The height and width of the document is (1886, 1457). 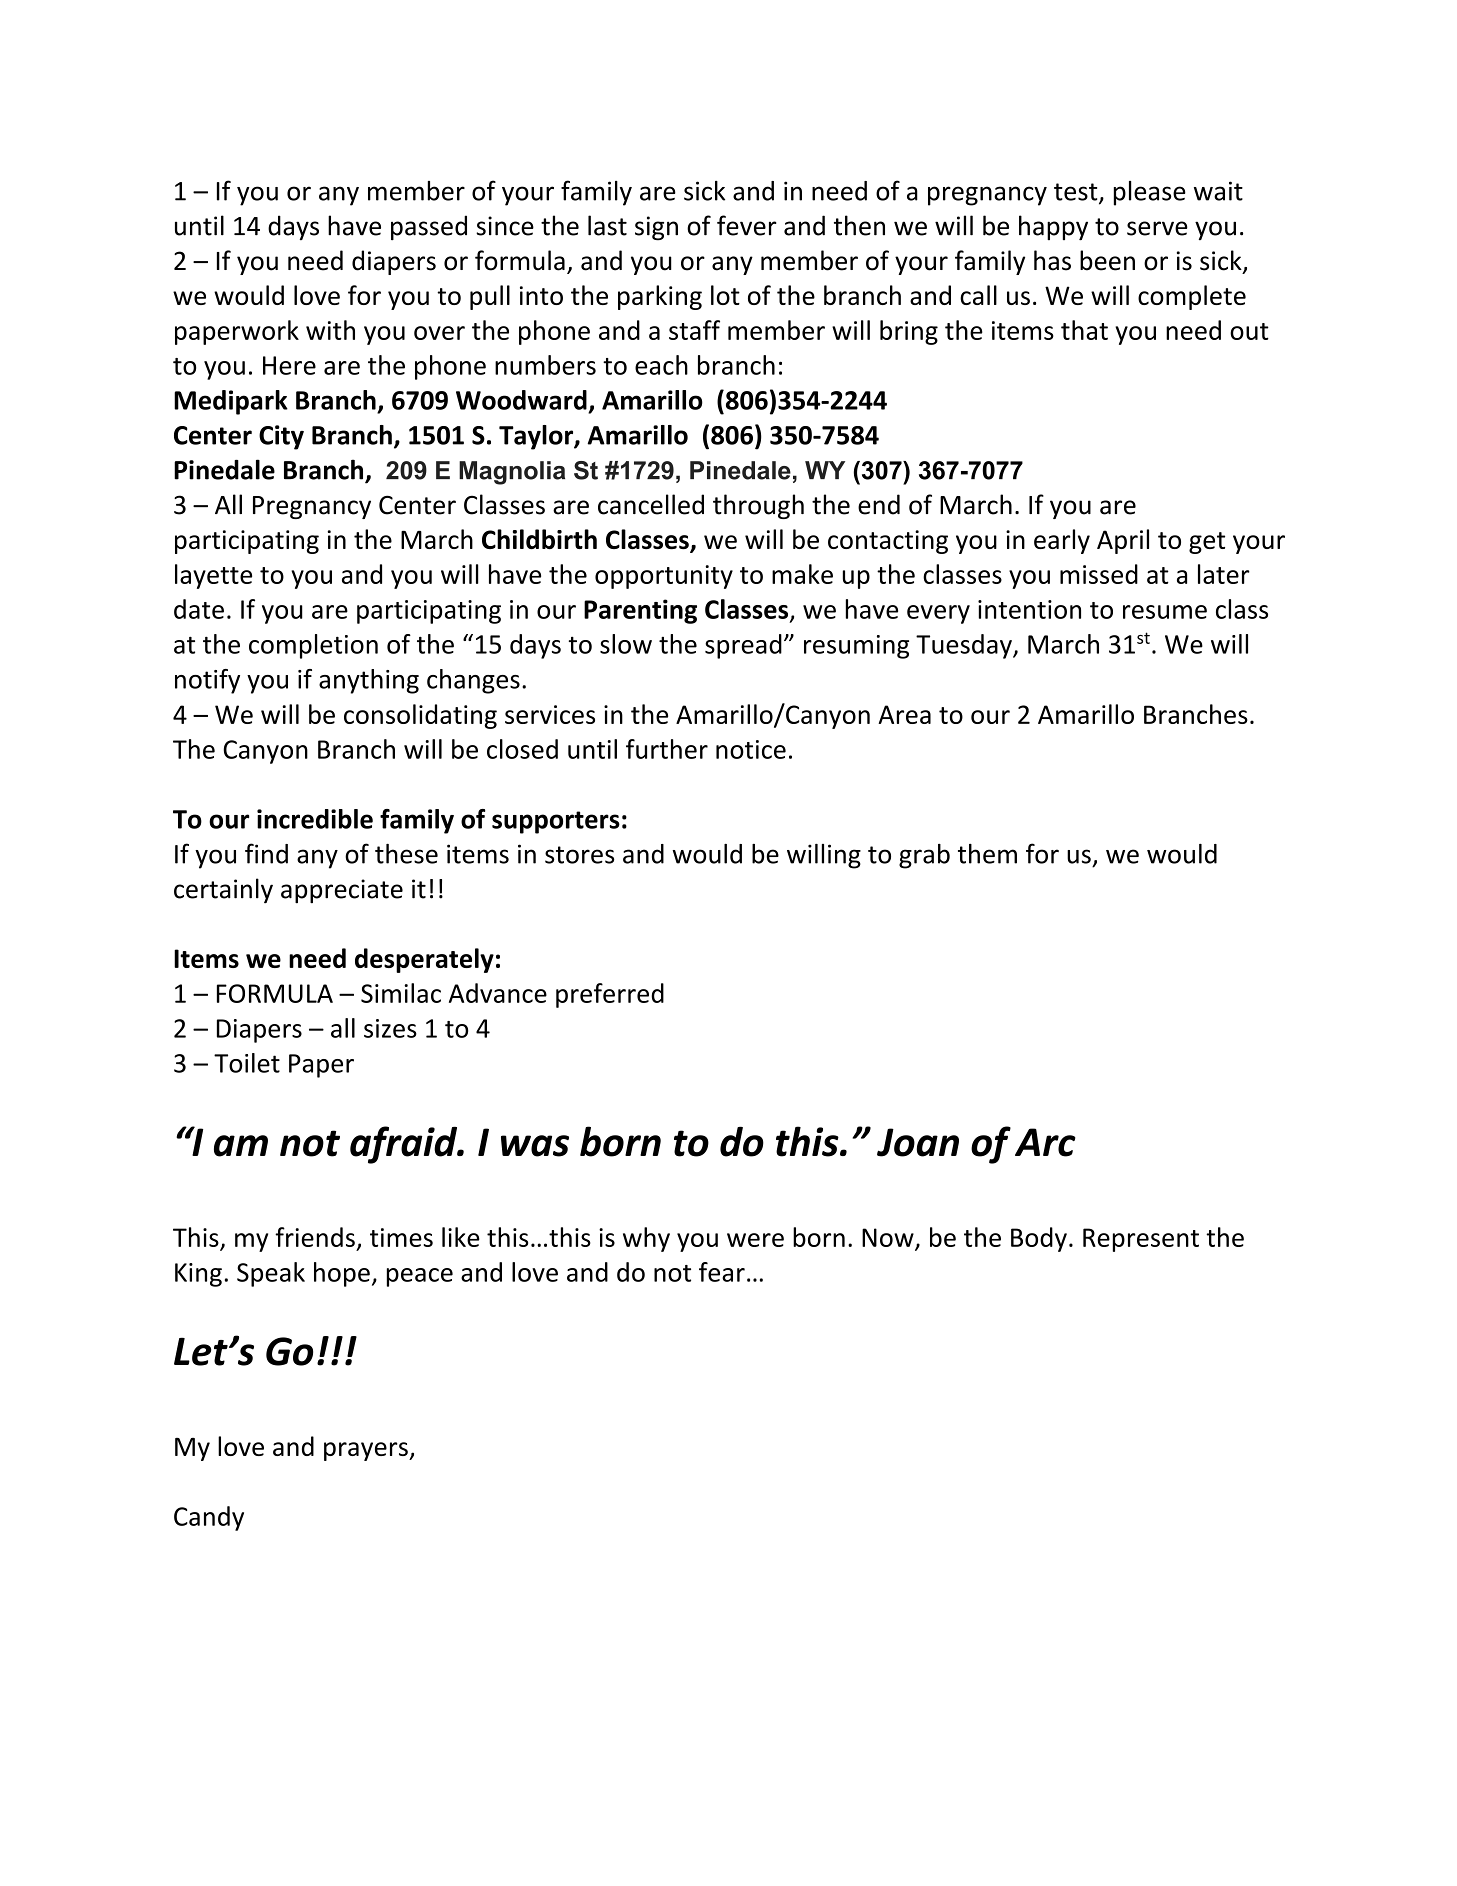 What do you see at coordinates (610, 995) in the document?
I see `preferred` at bounding box center [610, 995].
